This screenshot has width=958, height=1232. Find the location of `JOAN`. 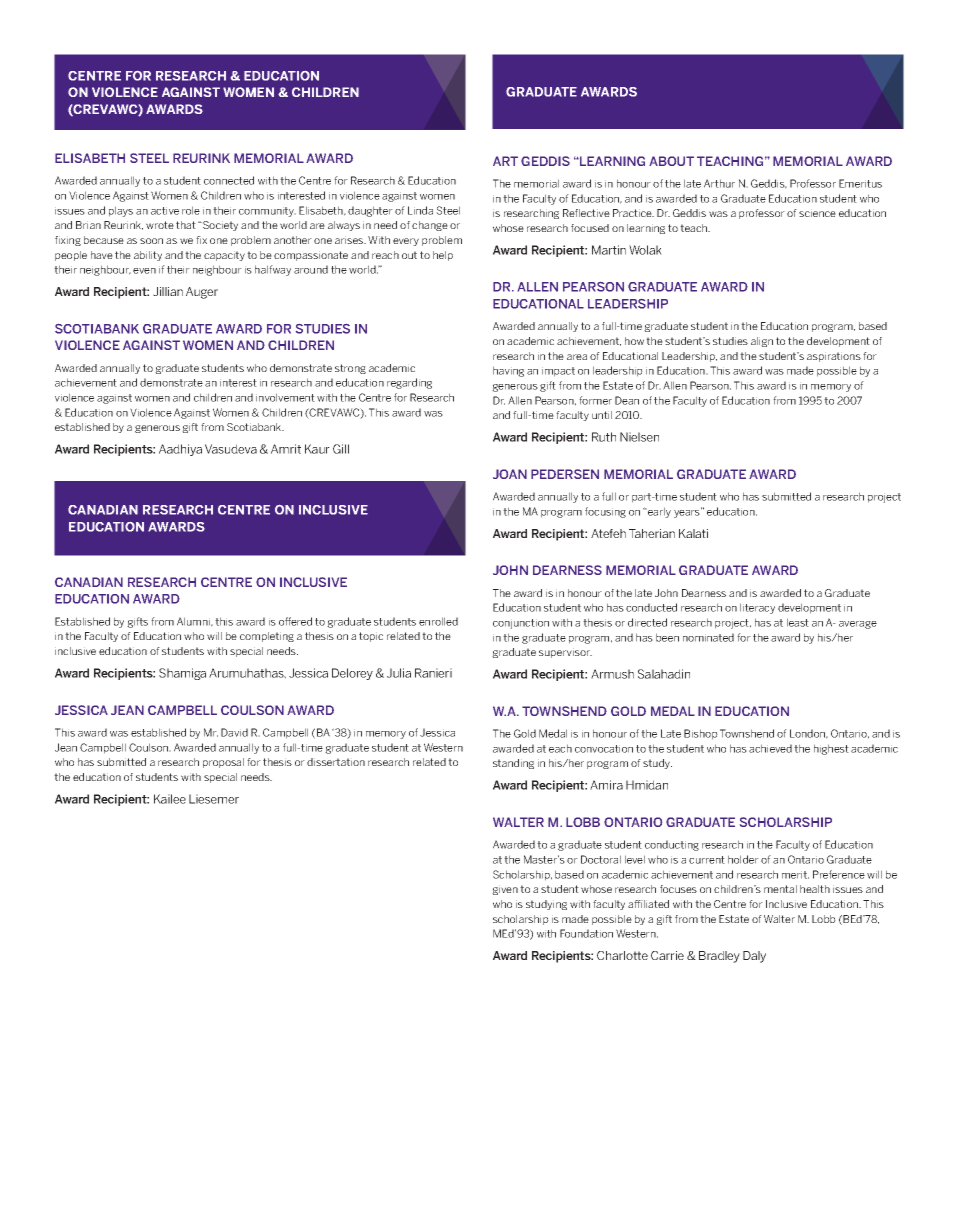

JOAN is located at coordinates (510, 474).
